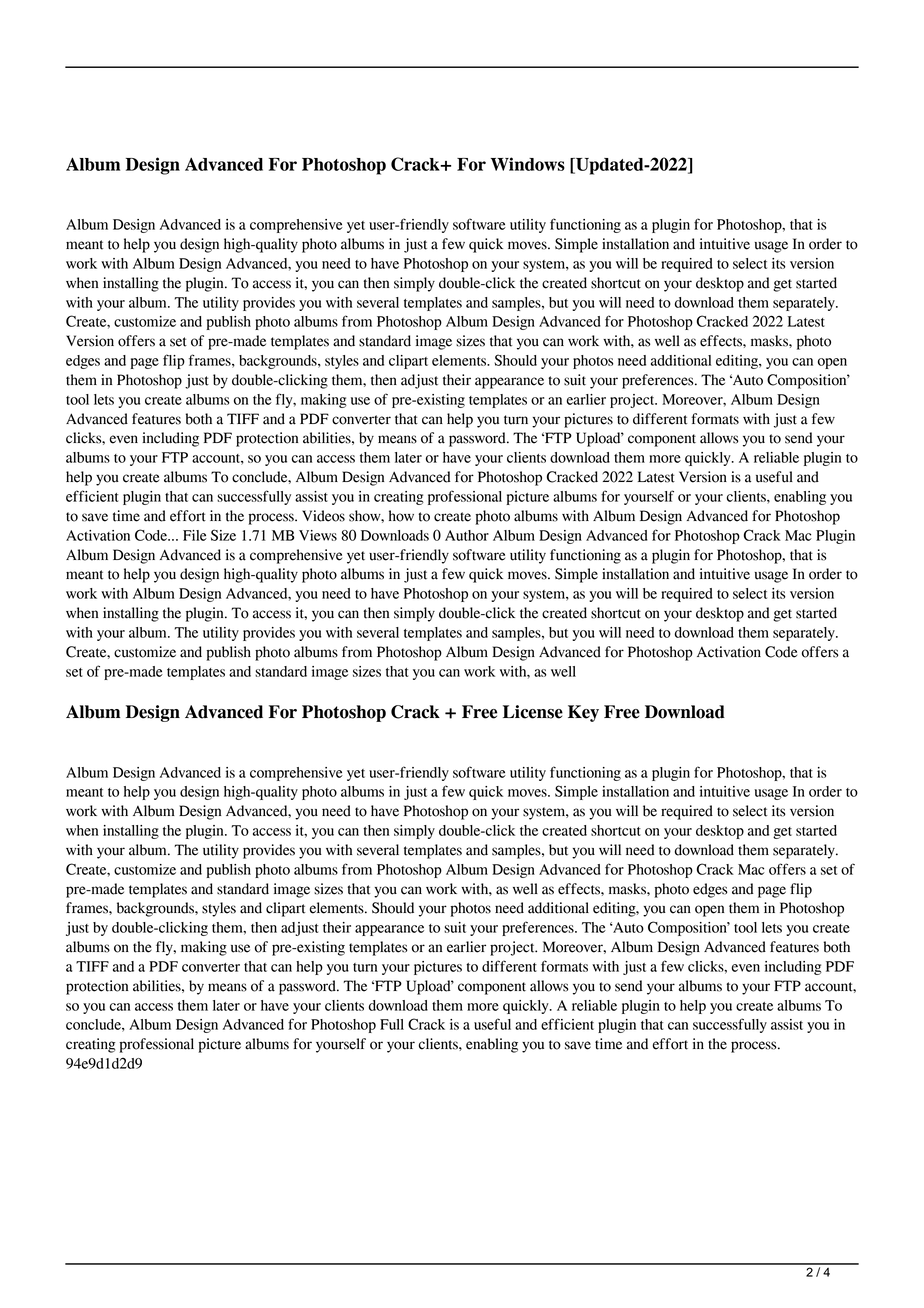 The height and width of the screenshot is (1308, 924). Describe the element at coordinates (195, 535) in the screenshot. I see `File` at that location.
